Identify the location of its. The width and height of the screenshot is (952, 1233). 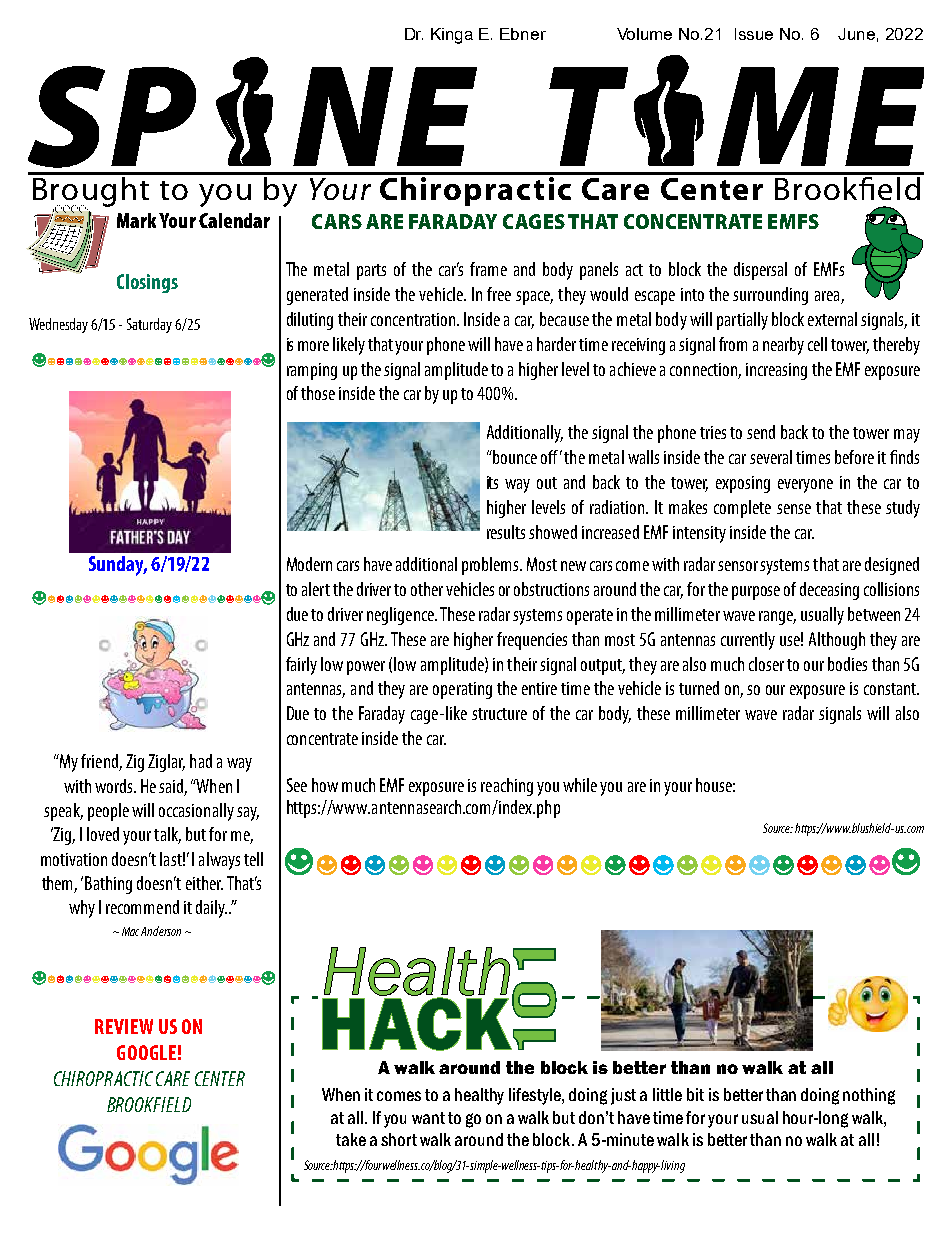
(492, 482).
